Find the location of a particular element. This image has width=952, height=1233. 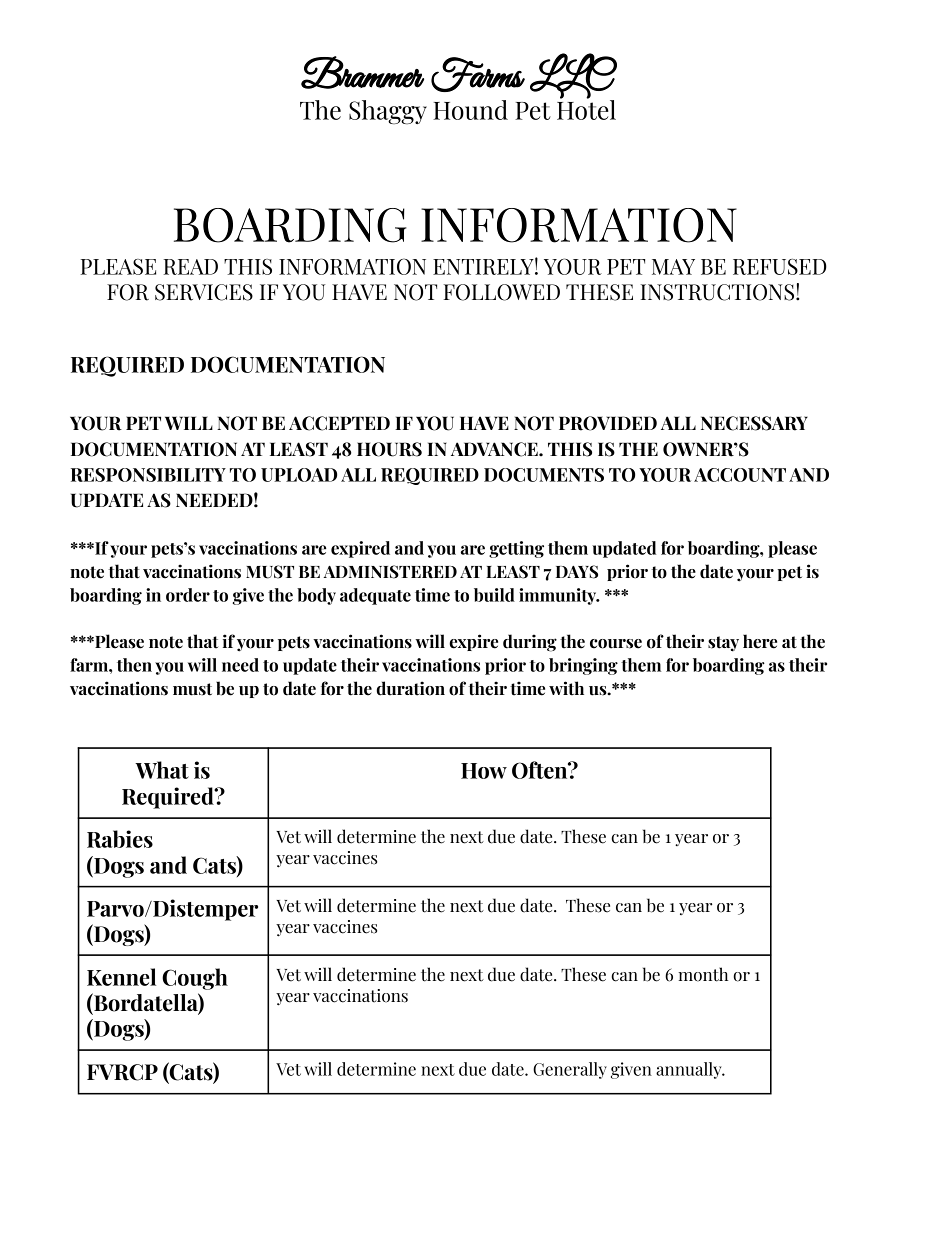

Shaggy is located at coordinates (388, 112).
